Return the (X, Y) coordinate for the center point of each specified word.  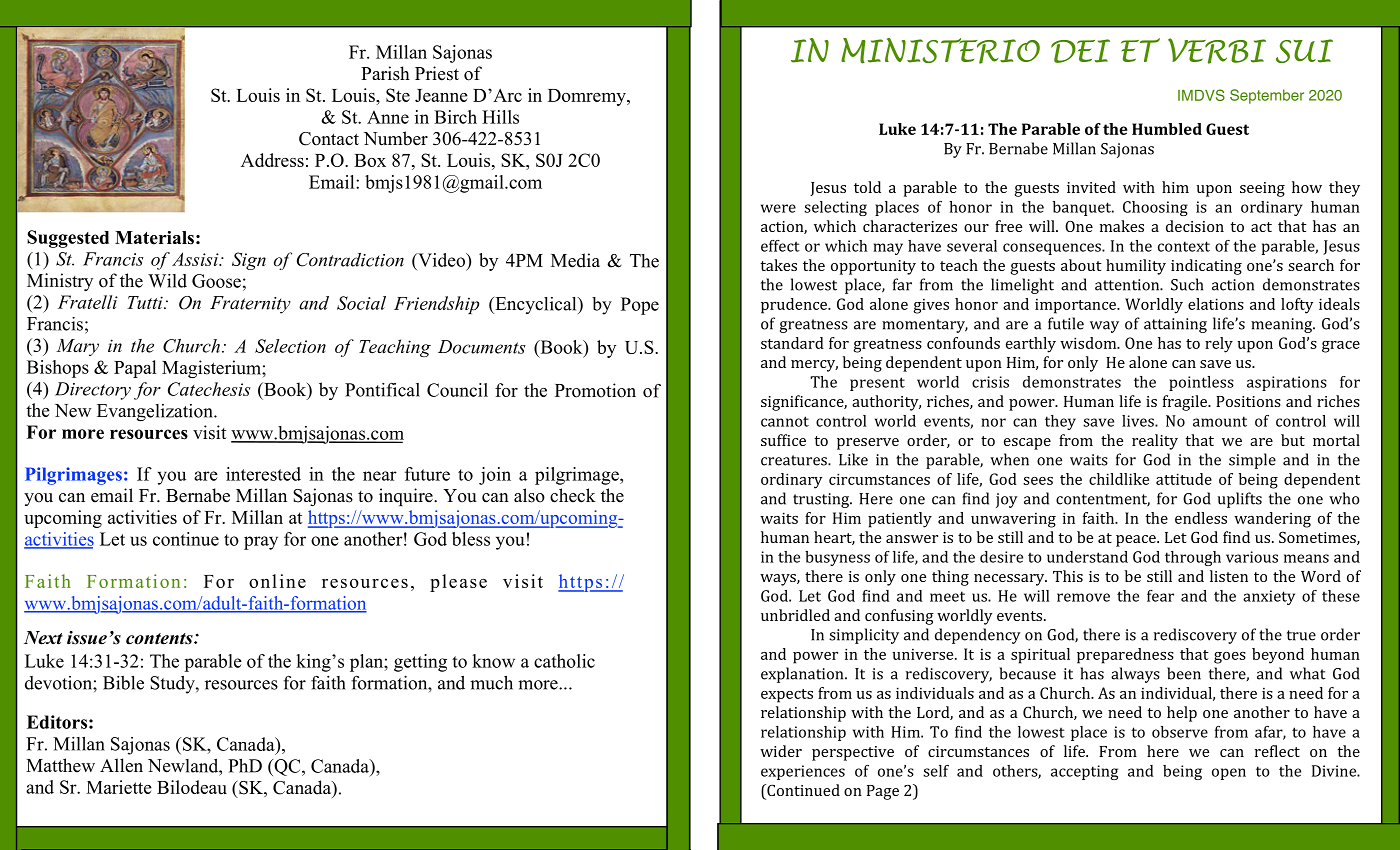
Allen (121, 765)
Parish (385, 73)
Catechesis (209, 389)
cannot (785, 421)
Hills (500, 117)
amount (1220, 421)
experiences (803, 772)
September (1267, 96)
